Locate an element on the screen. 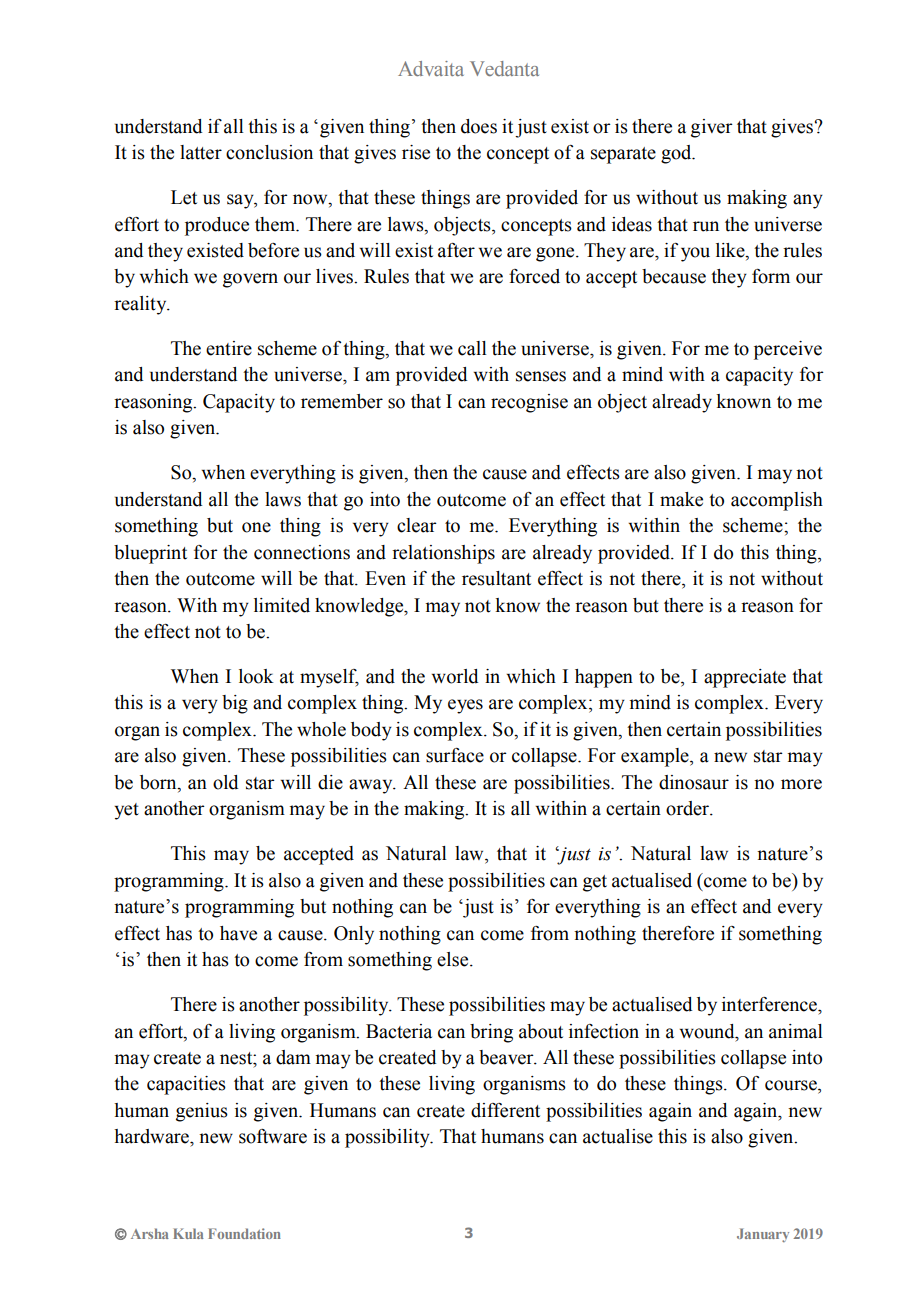  make is located at coordinates (681, 499).
